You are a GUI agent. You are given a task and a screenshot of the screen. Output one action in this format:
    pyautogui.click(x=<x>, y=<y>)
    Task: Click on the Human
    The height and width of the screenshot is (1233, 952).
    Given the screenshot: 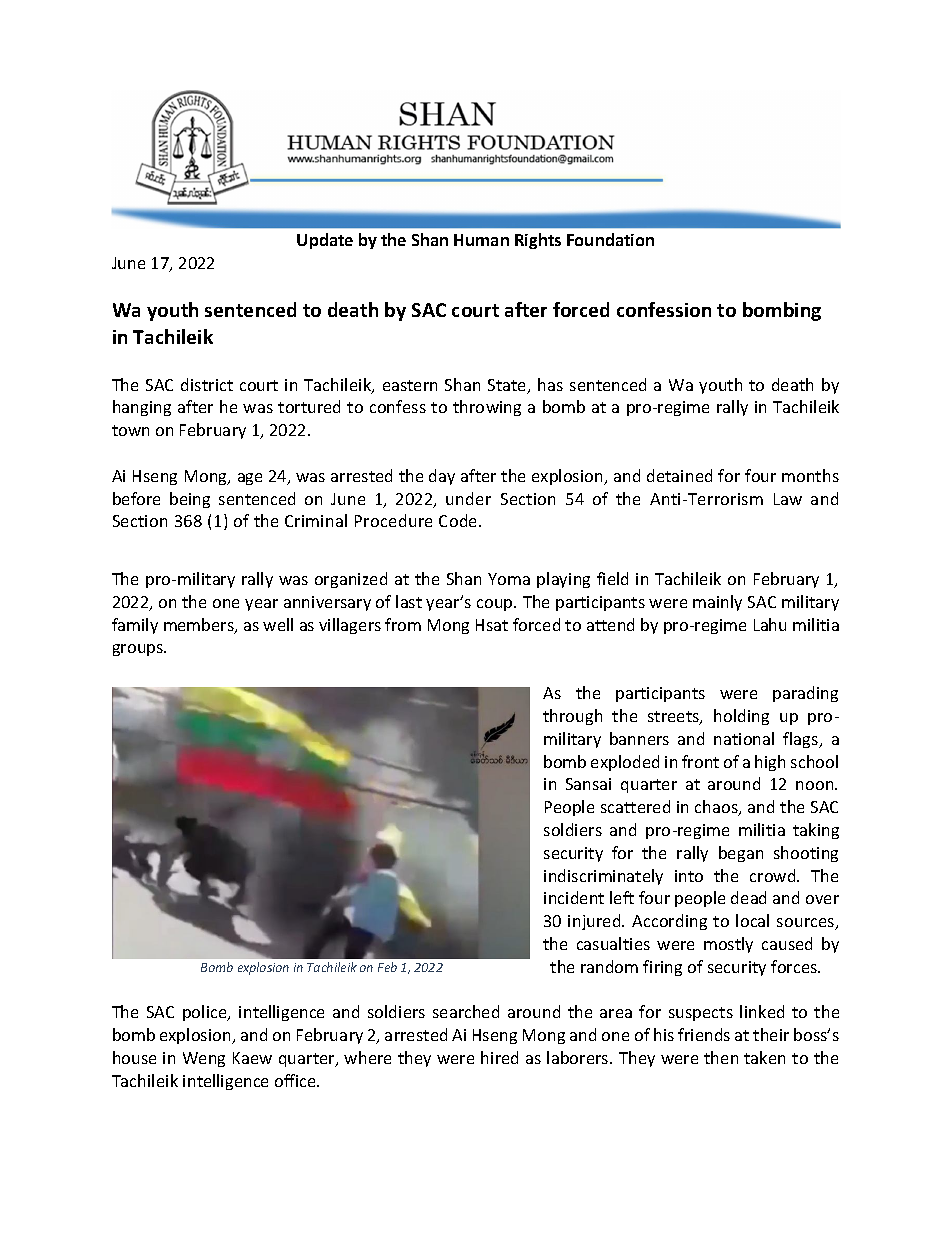 What is the action you would take?
    pyautogui.click(x=481, y=240)
